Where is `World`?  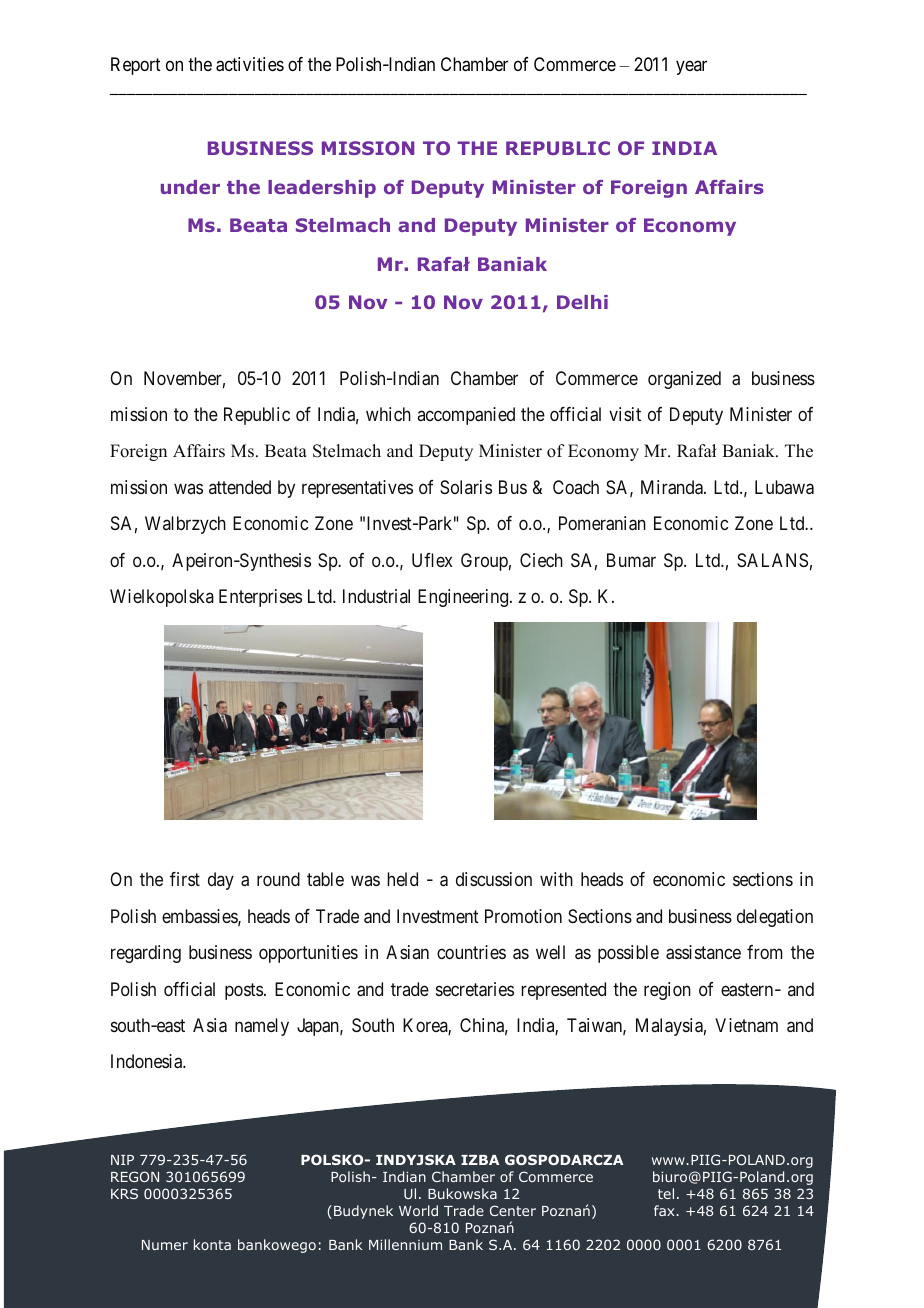 World is located at coordinates (418, 1210).
